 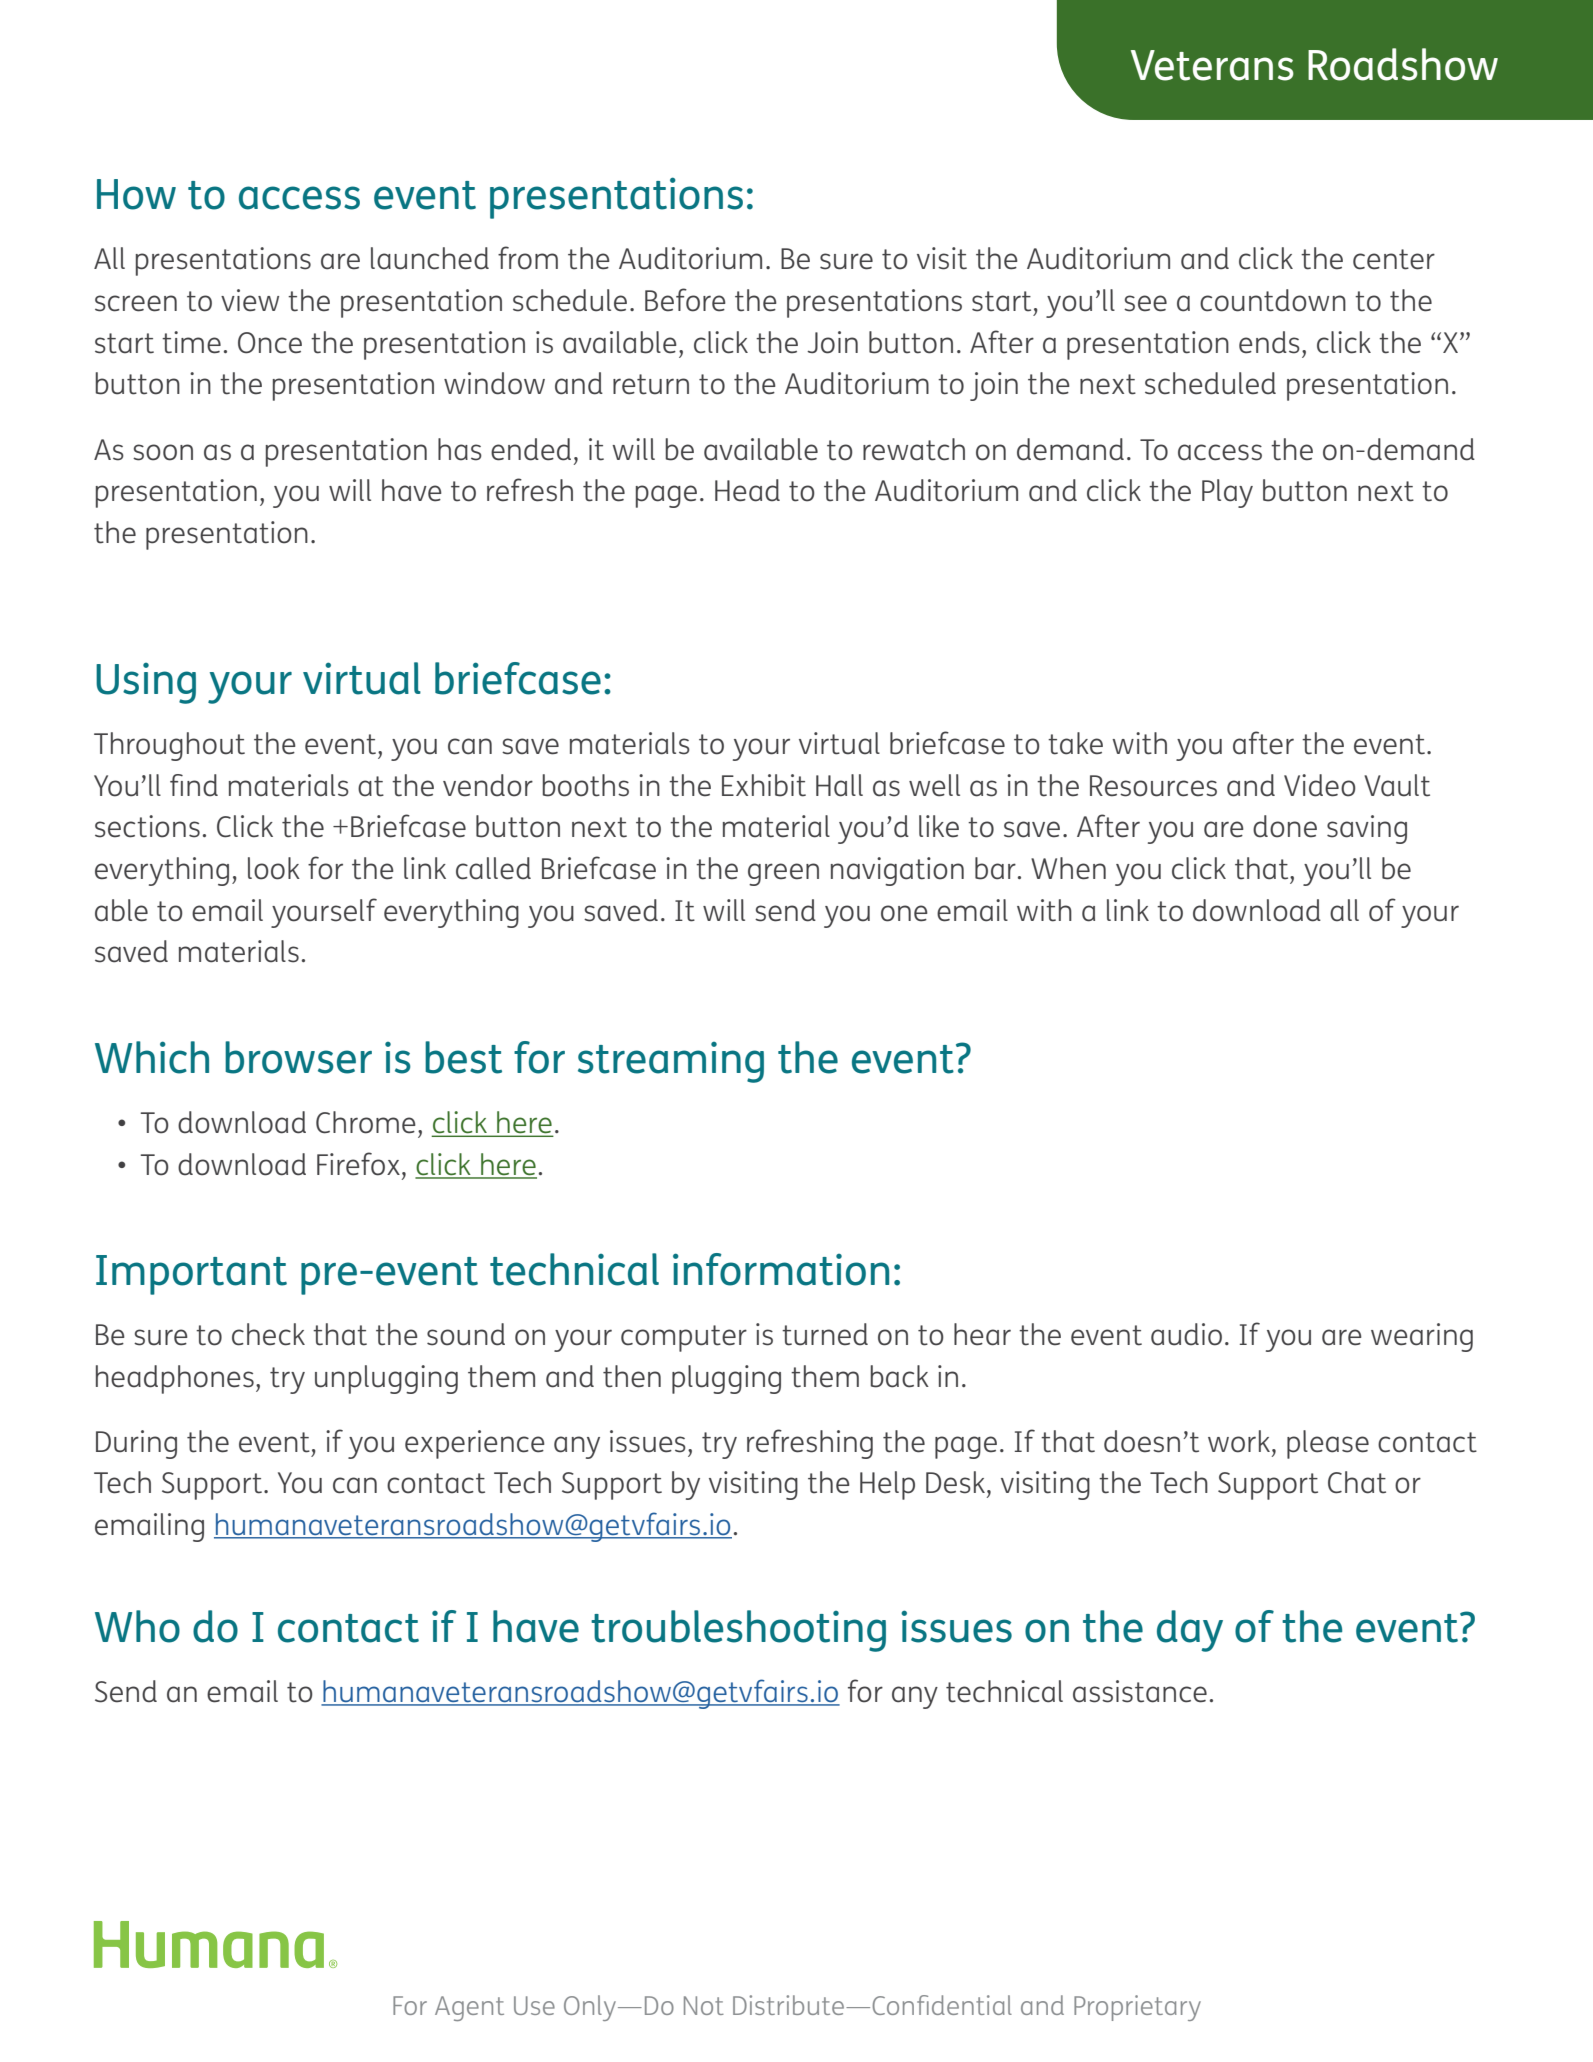 What do you see at coordinates (704, 2005) in the image?
I see `Not` at bounding box center [704, 2005].
